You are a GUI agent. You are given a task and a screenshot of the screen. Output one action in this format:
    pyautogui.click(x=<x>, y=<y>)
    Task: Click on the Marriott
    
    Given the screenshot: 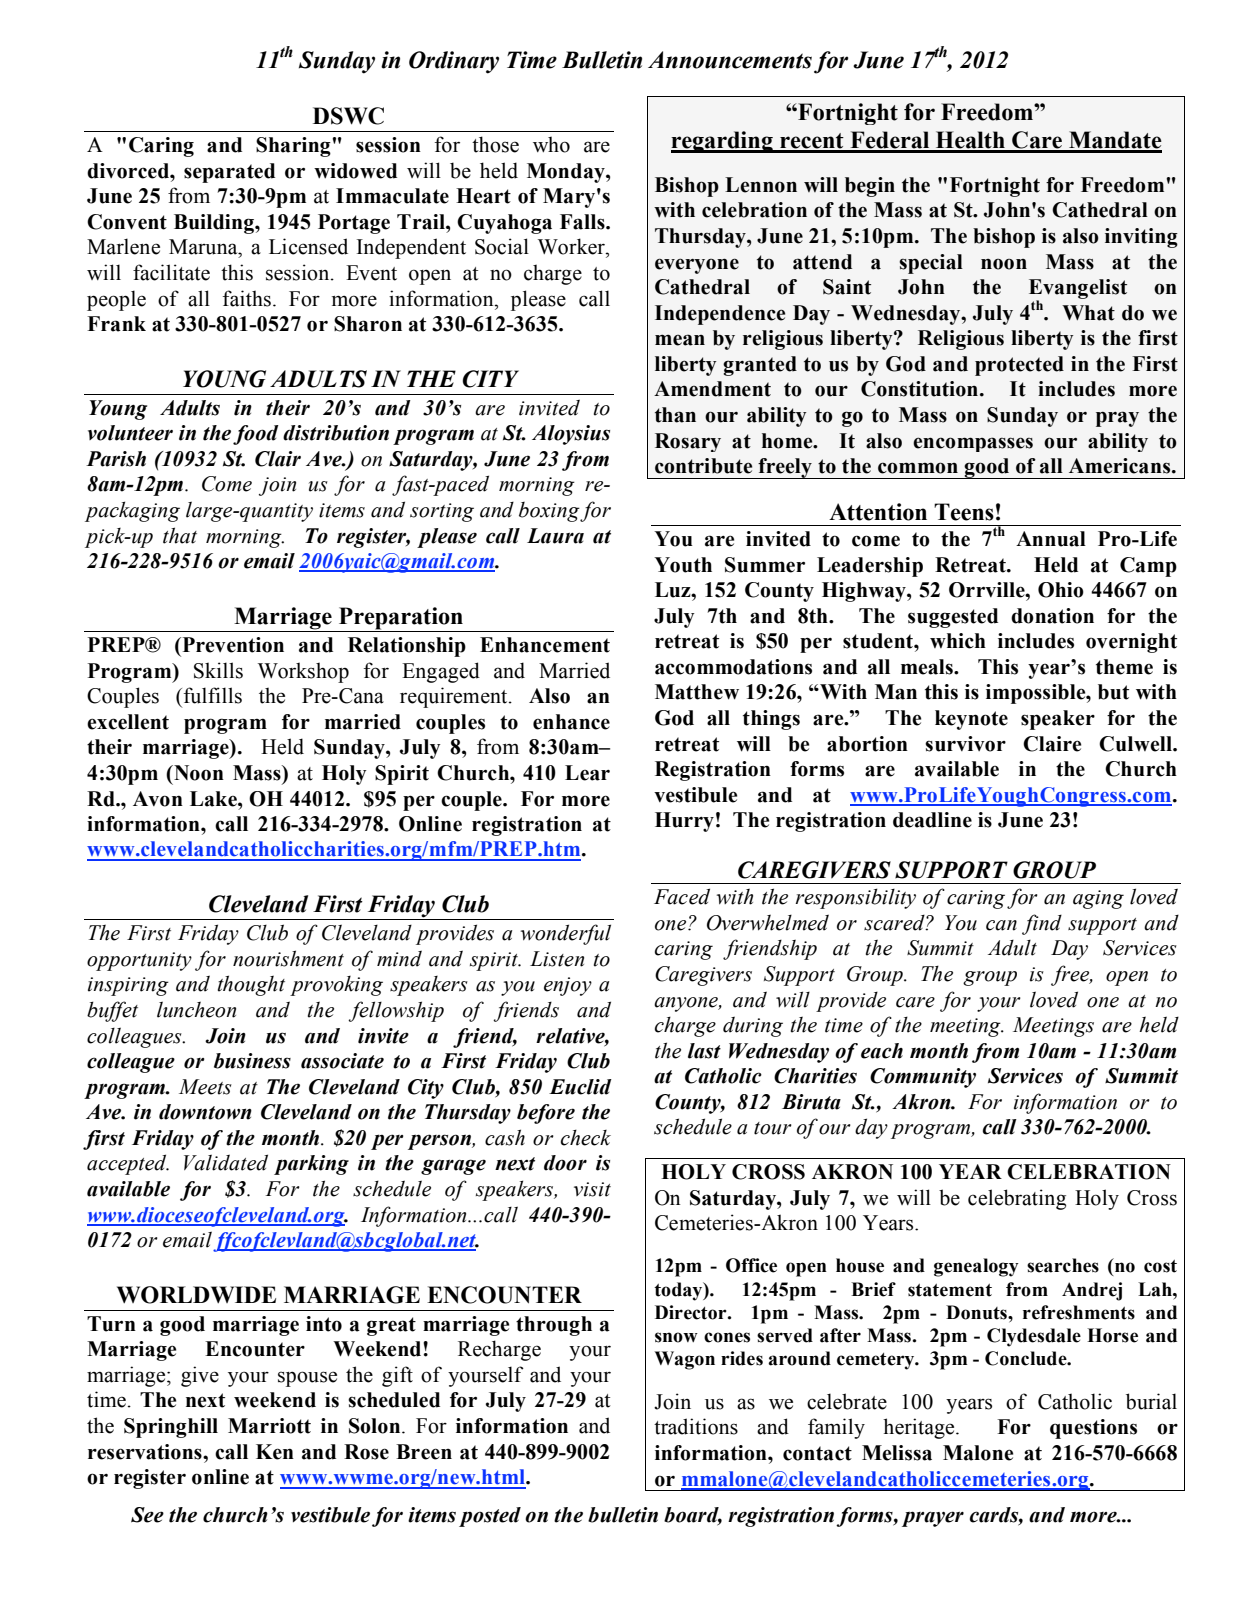 What is the action you would take?
    pyautogui.click(x=269, y=1426)
